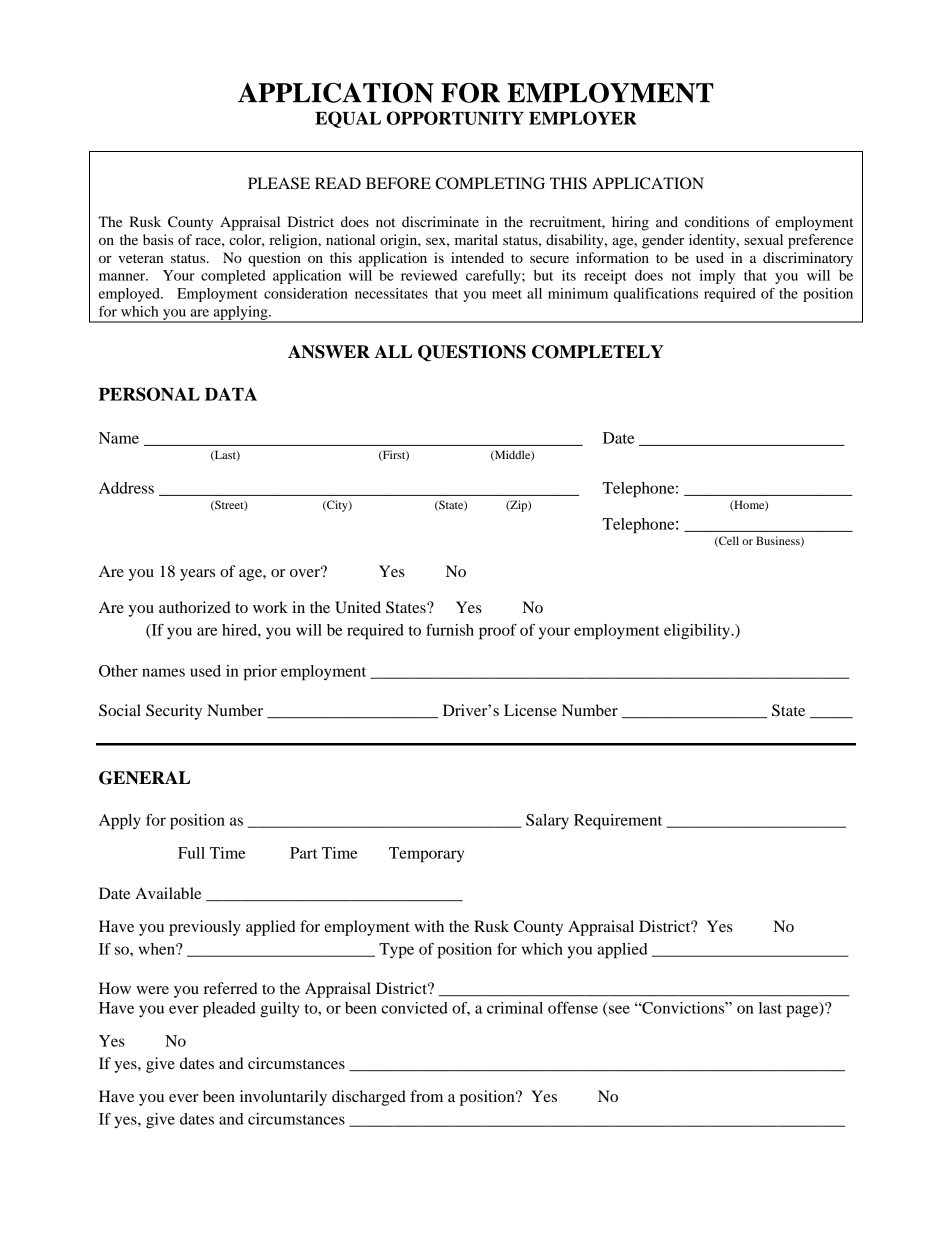  What do you see at coordinates (279, 183) in the screenshot?
I see `PLEASE` at bounding box center [279, 183].
